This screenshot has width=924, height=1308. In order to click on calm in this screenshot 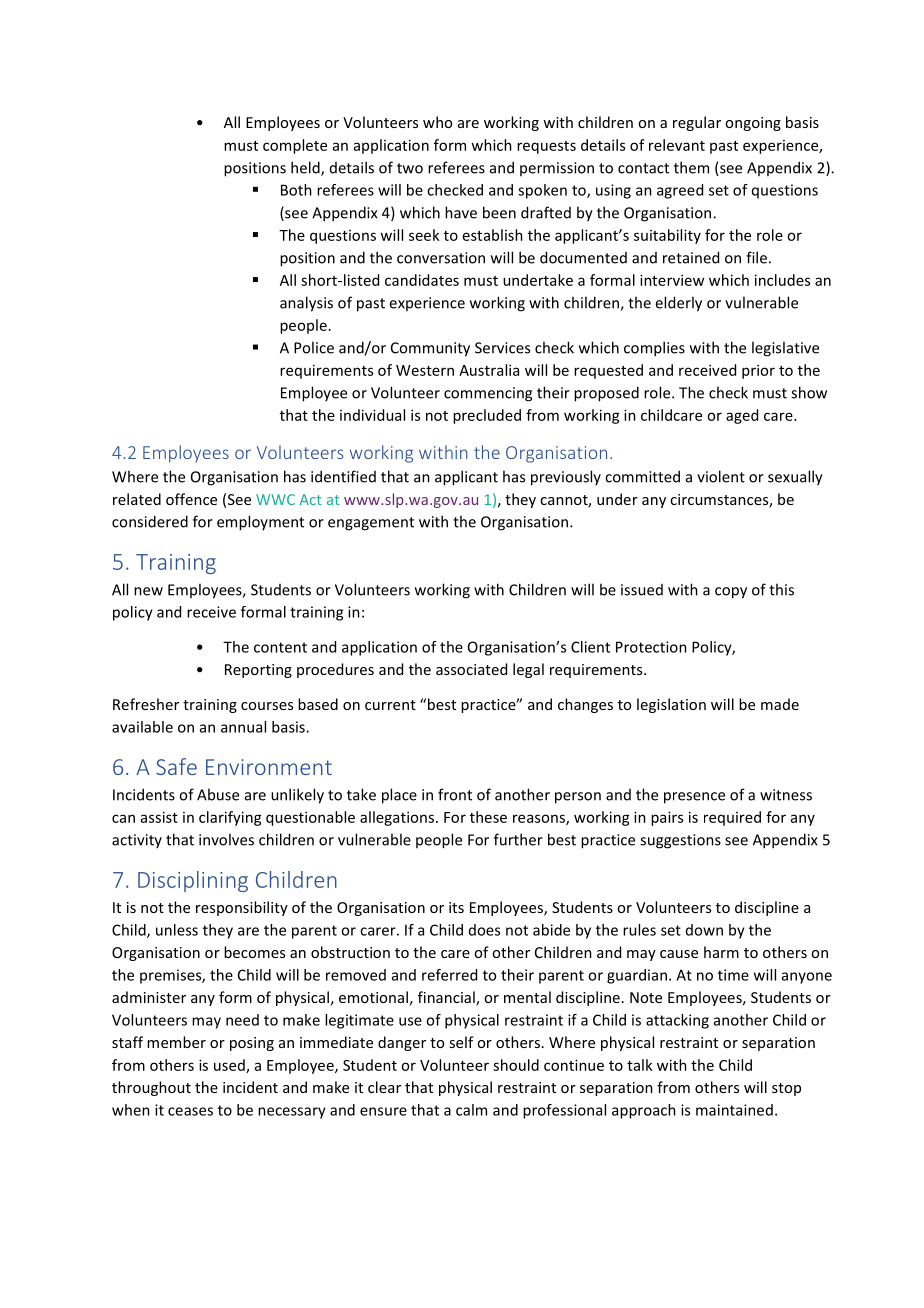, I will do `click(471, 1110)`.
